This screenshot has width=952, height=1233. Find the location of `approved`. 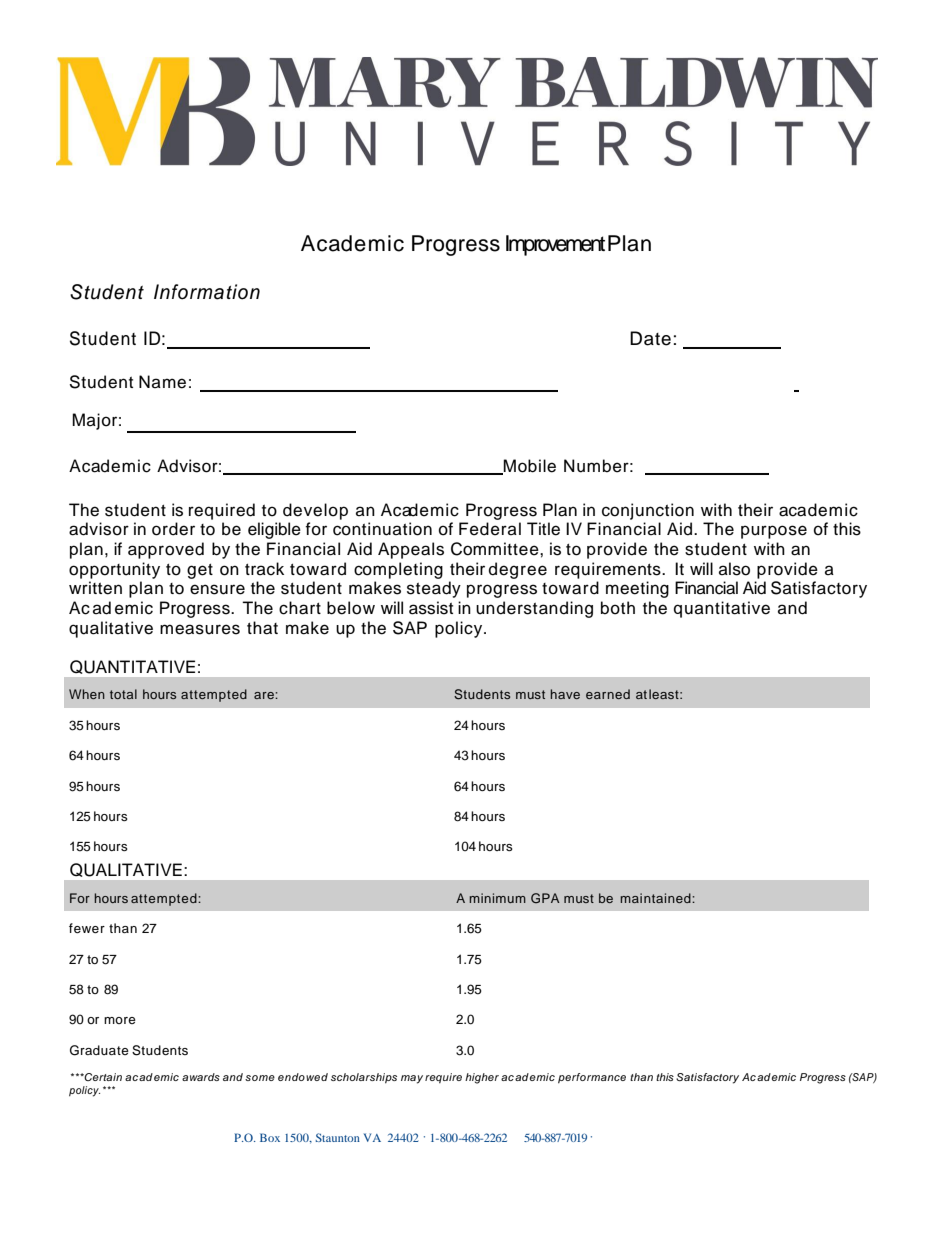

approved is located at coordinates (166, 550).
